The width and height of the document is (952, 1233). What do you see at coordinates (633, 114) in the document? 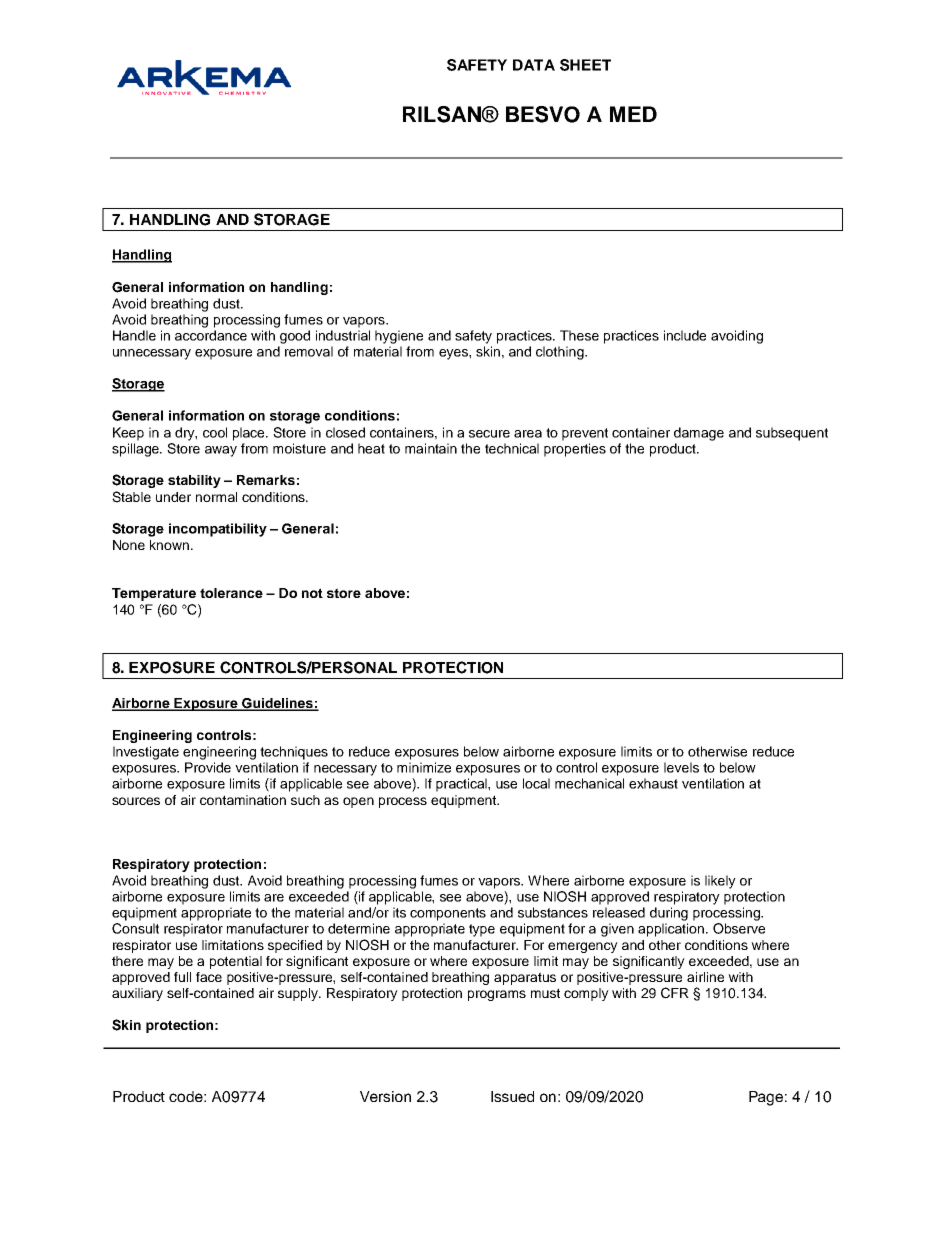
I see `MED` at bounding box center [633, 114].
